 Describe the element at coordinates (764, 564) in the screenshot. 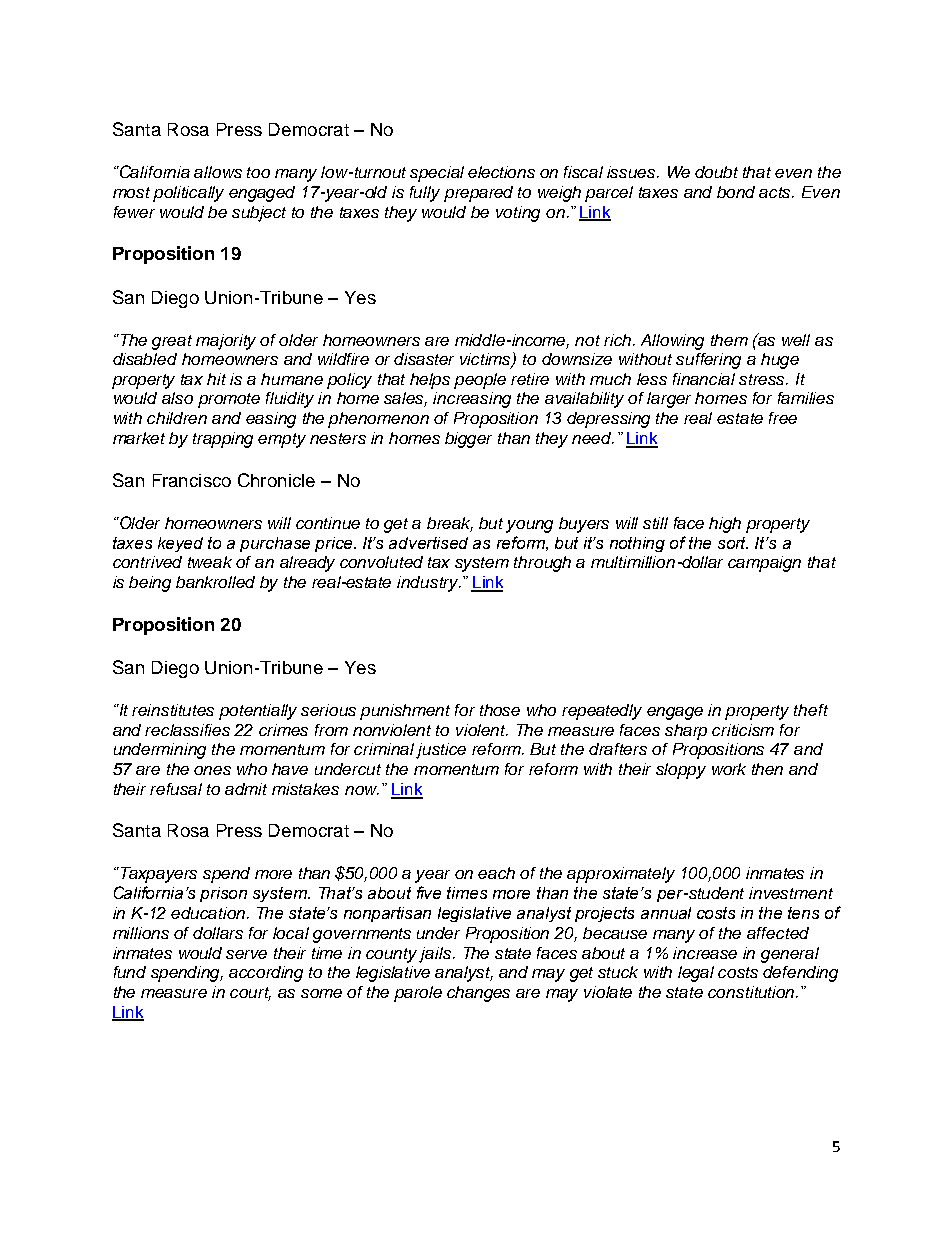

I see `campaign` at that location.
